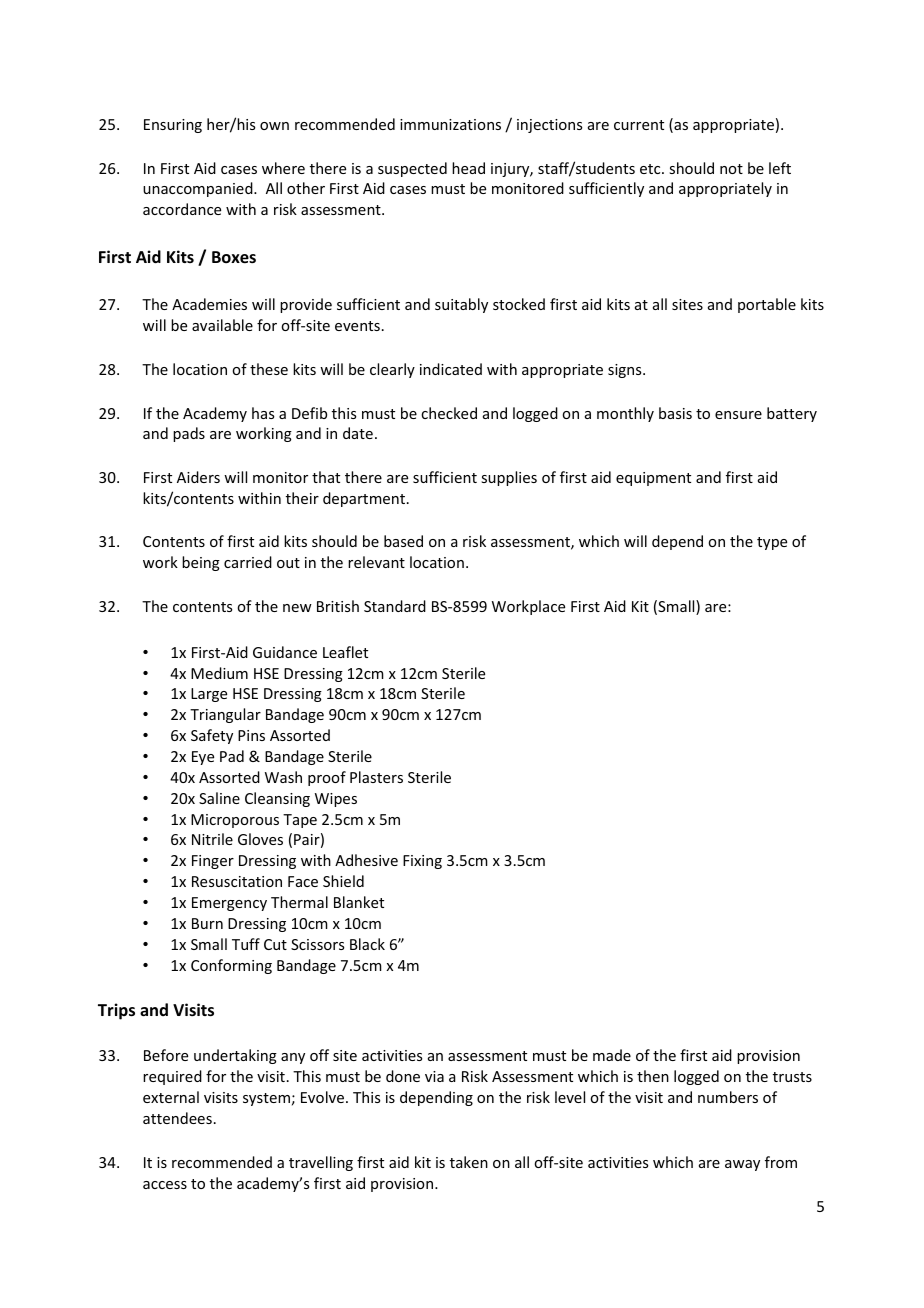 Image resolution: width=924 pixels, height=1308 pixels. Describe the element at coordinates (731, 169) in the screenshot. I see `not` at that location.
